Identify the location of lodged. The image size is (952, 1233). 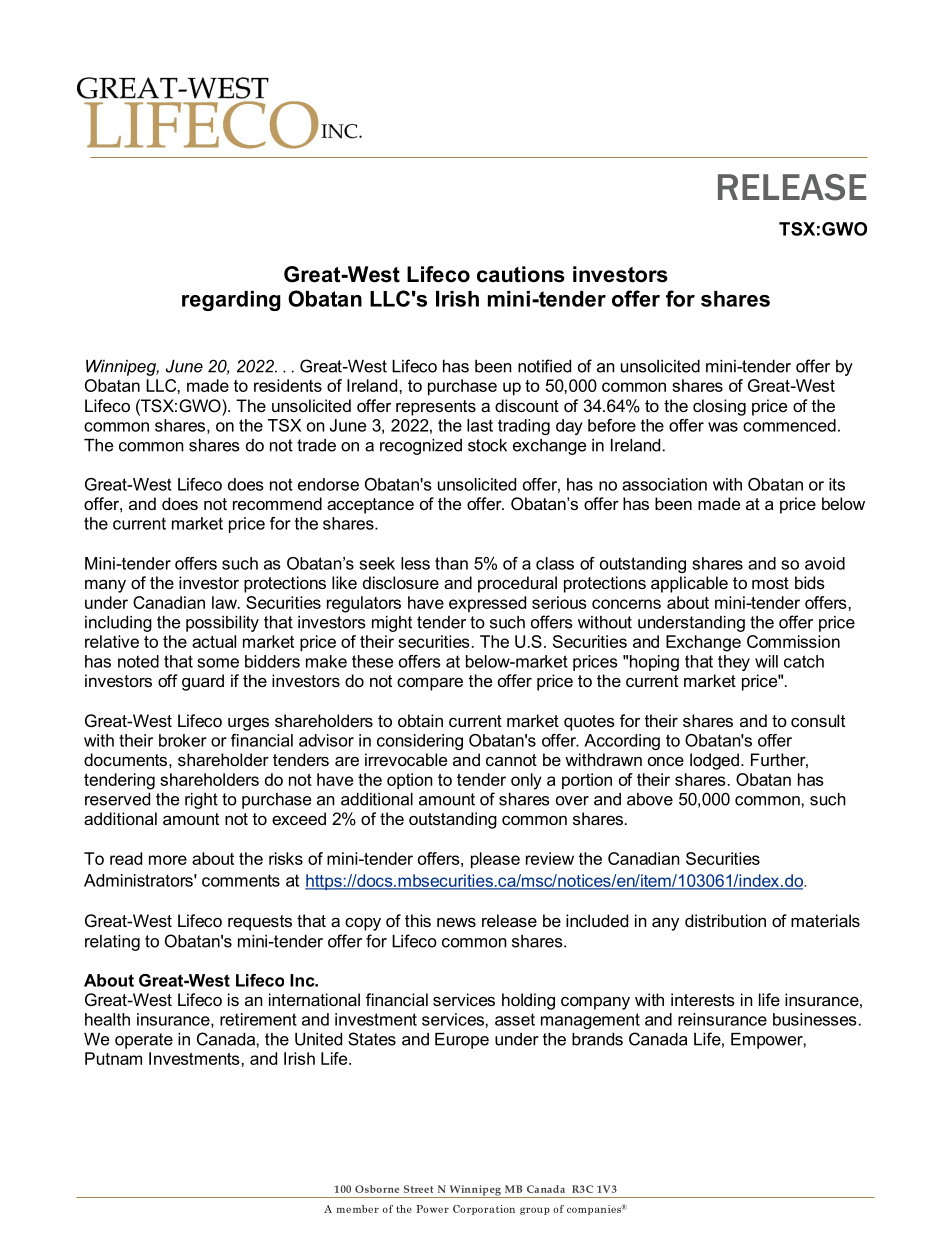
(714, 761).
